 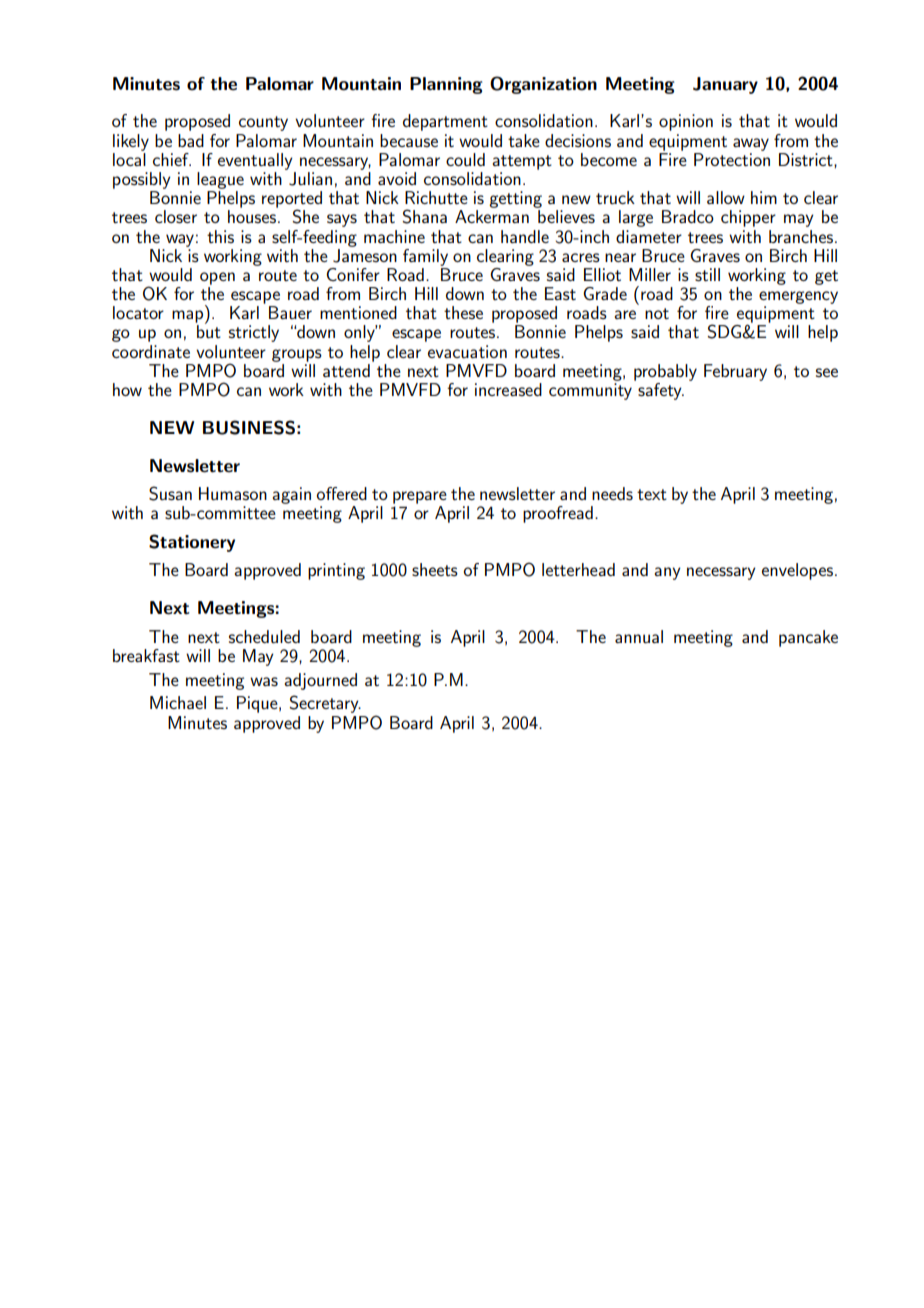 I want to click on family, so click(x=425, y=257).
